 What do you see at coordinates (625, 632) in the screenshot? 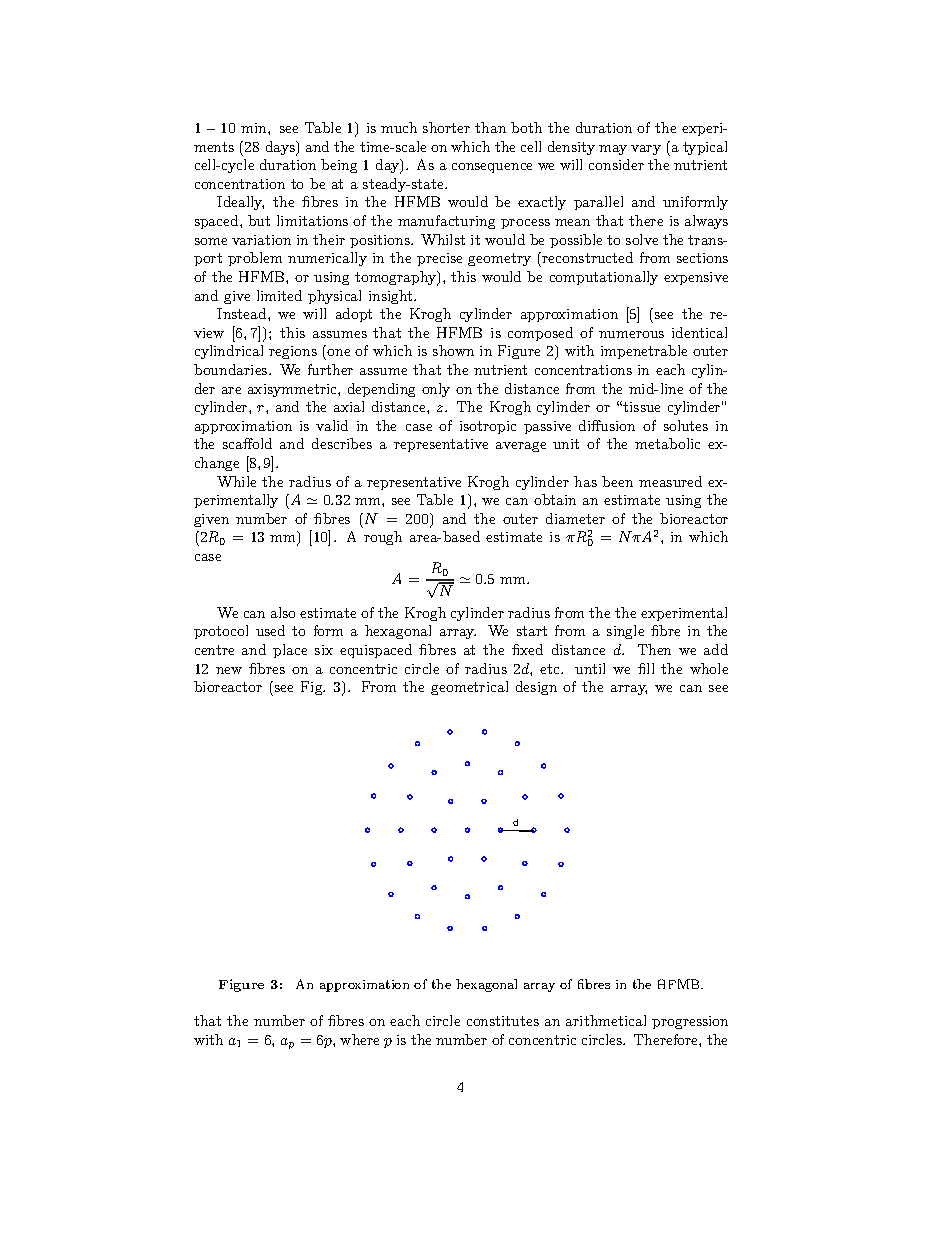
I see `single` at bounding box center [625, 632].
